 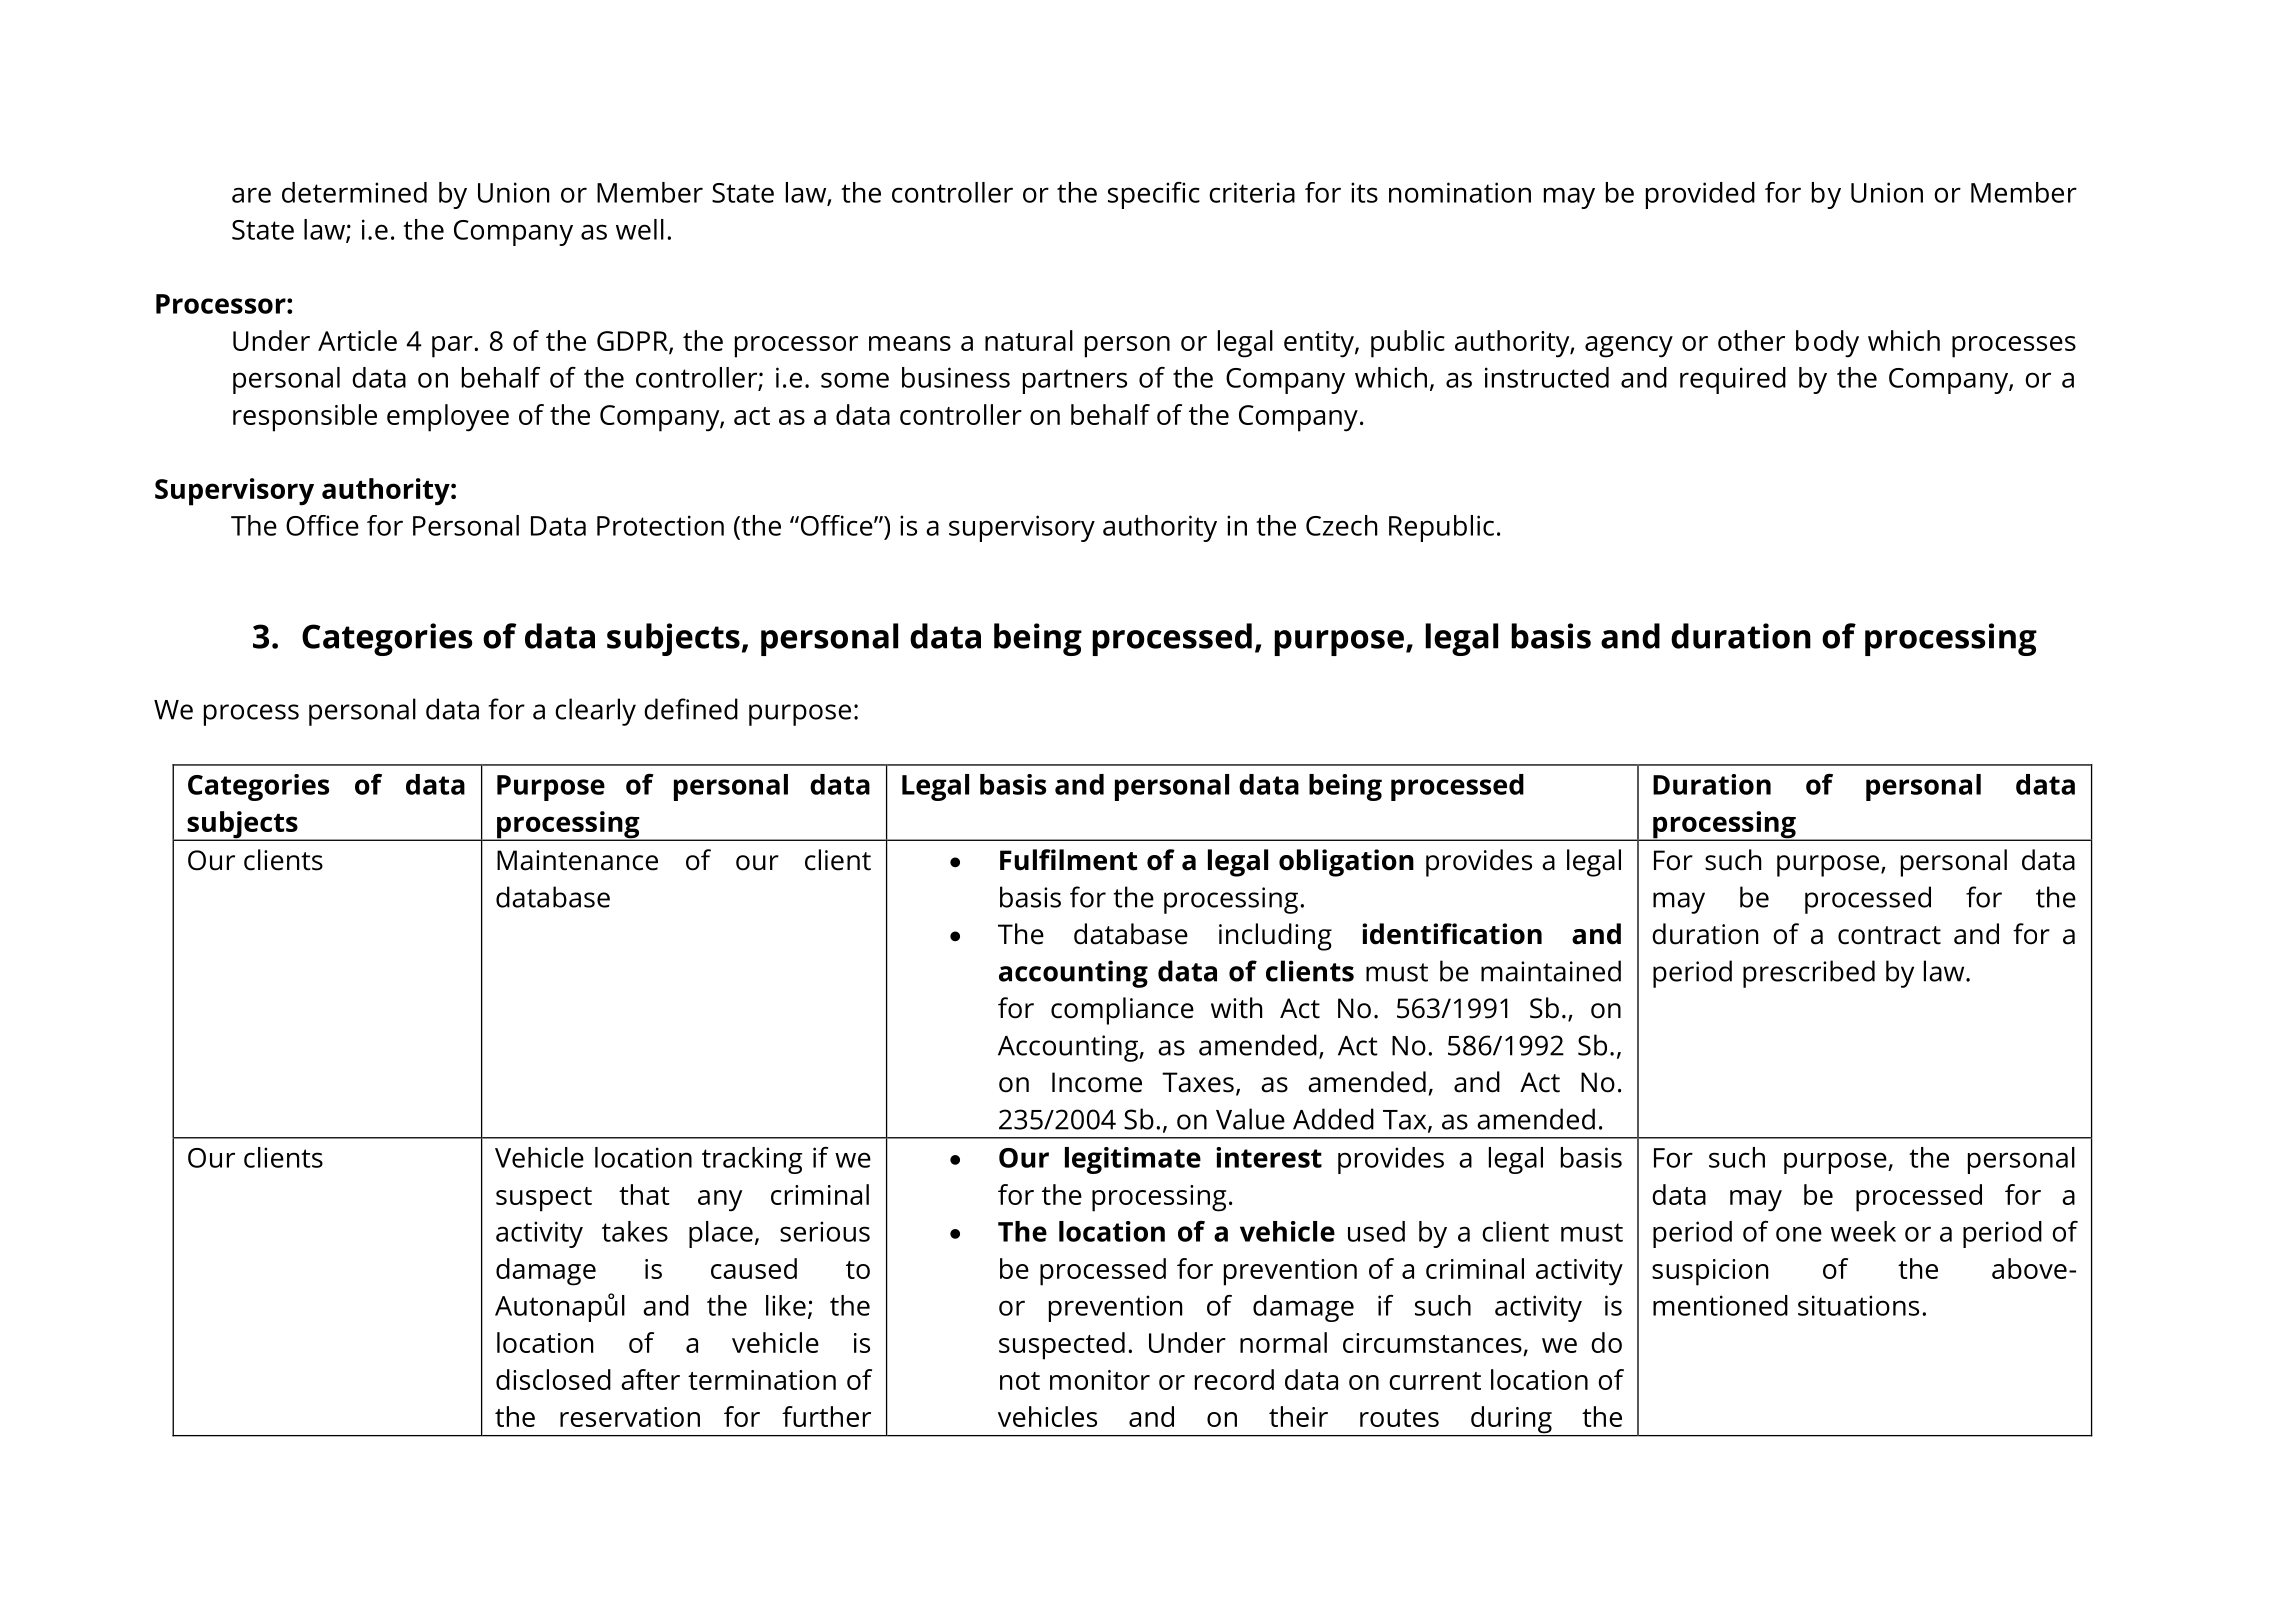 What do you see at coordinates (354, 192) in the document?
I see `determined` at bounding box center [354, 192].
